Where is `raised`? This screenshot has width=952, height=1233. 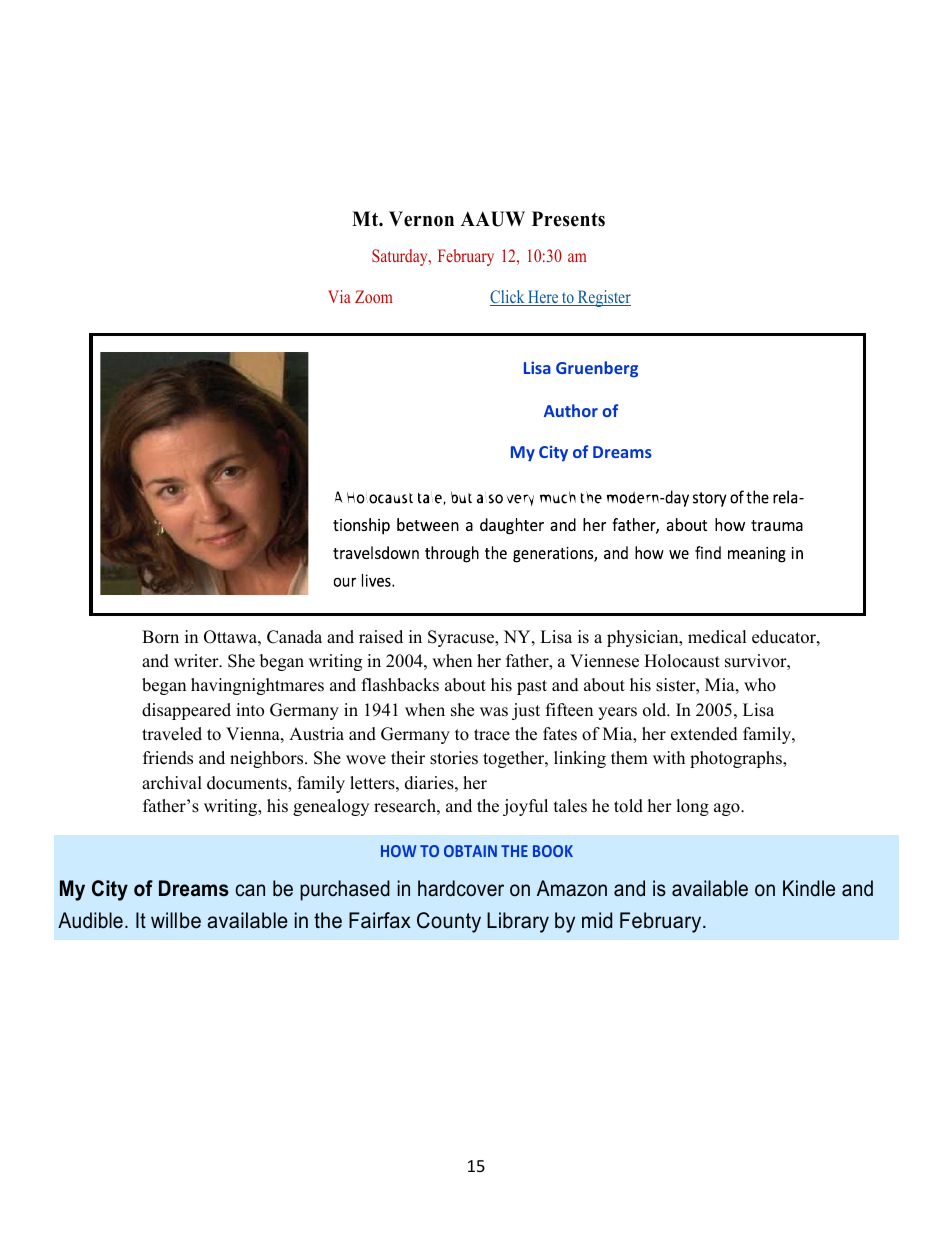
raised is located at coordinates (381, 637).
